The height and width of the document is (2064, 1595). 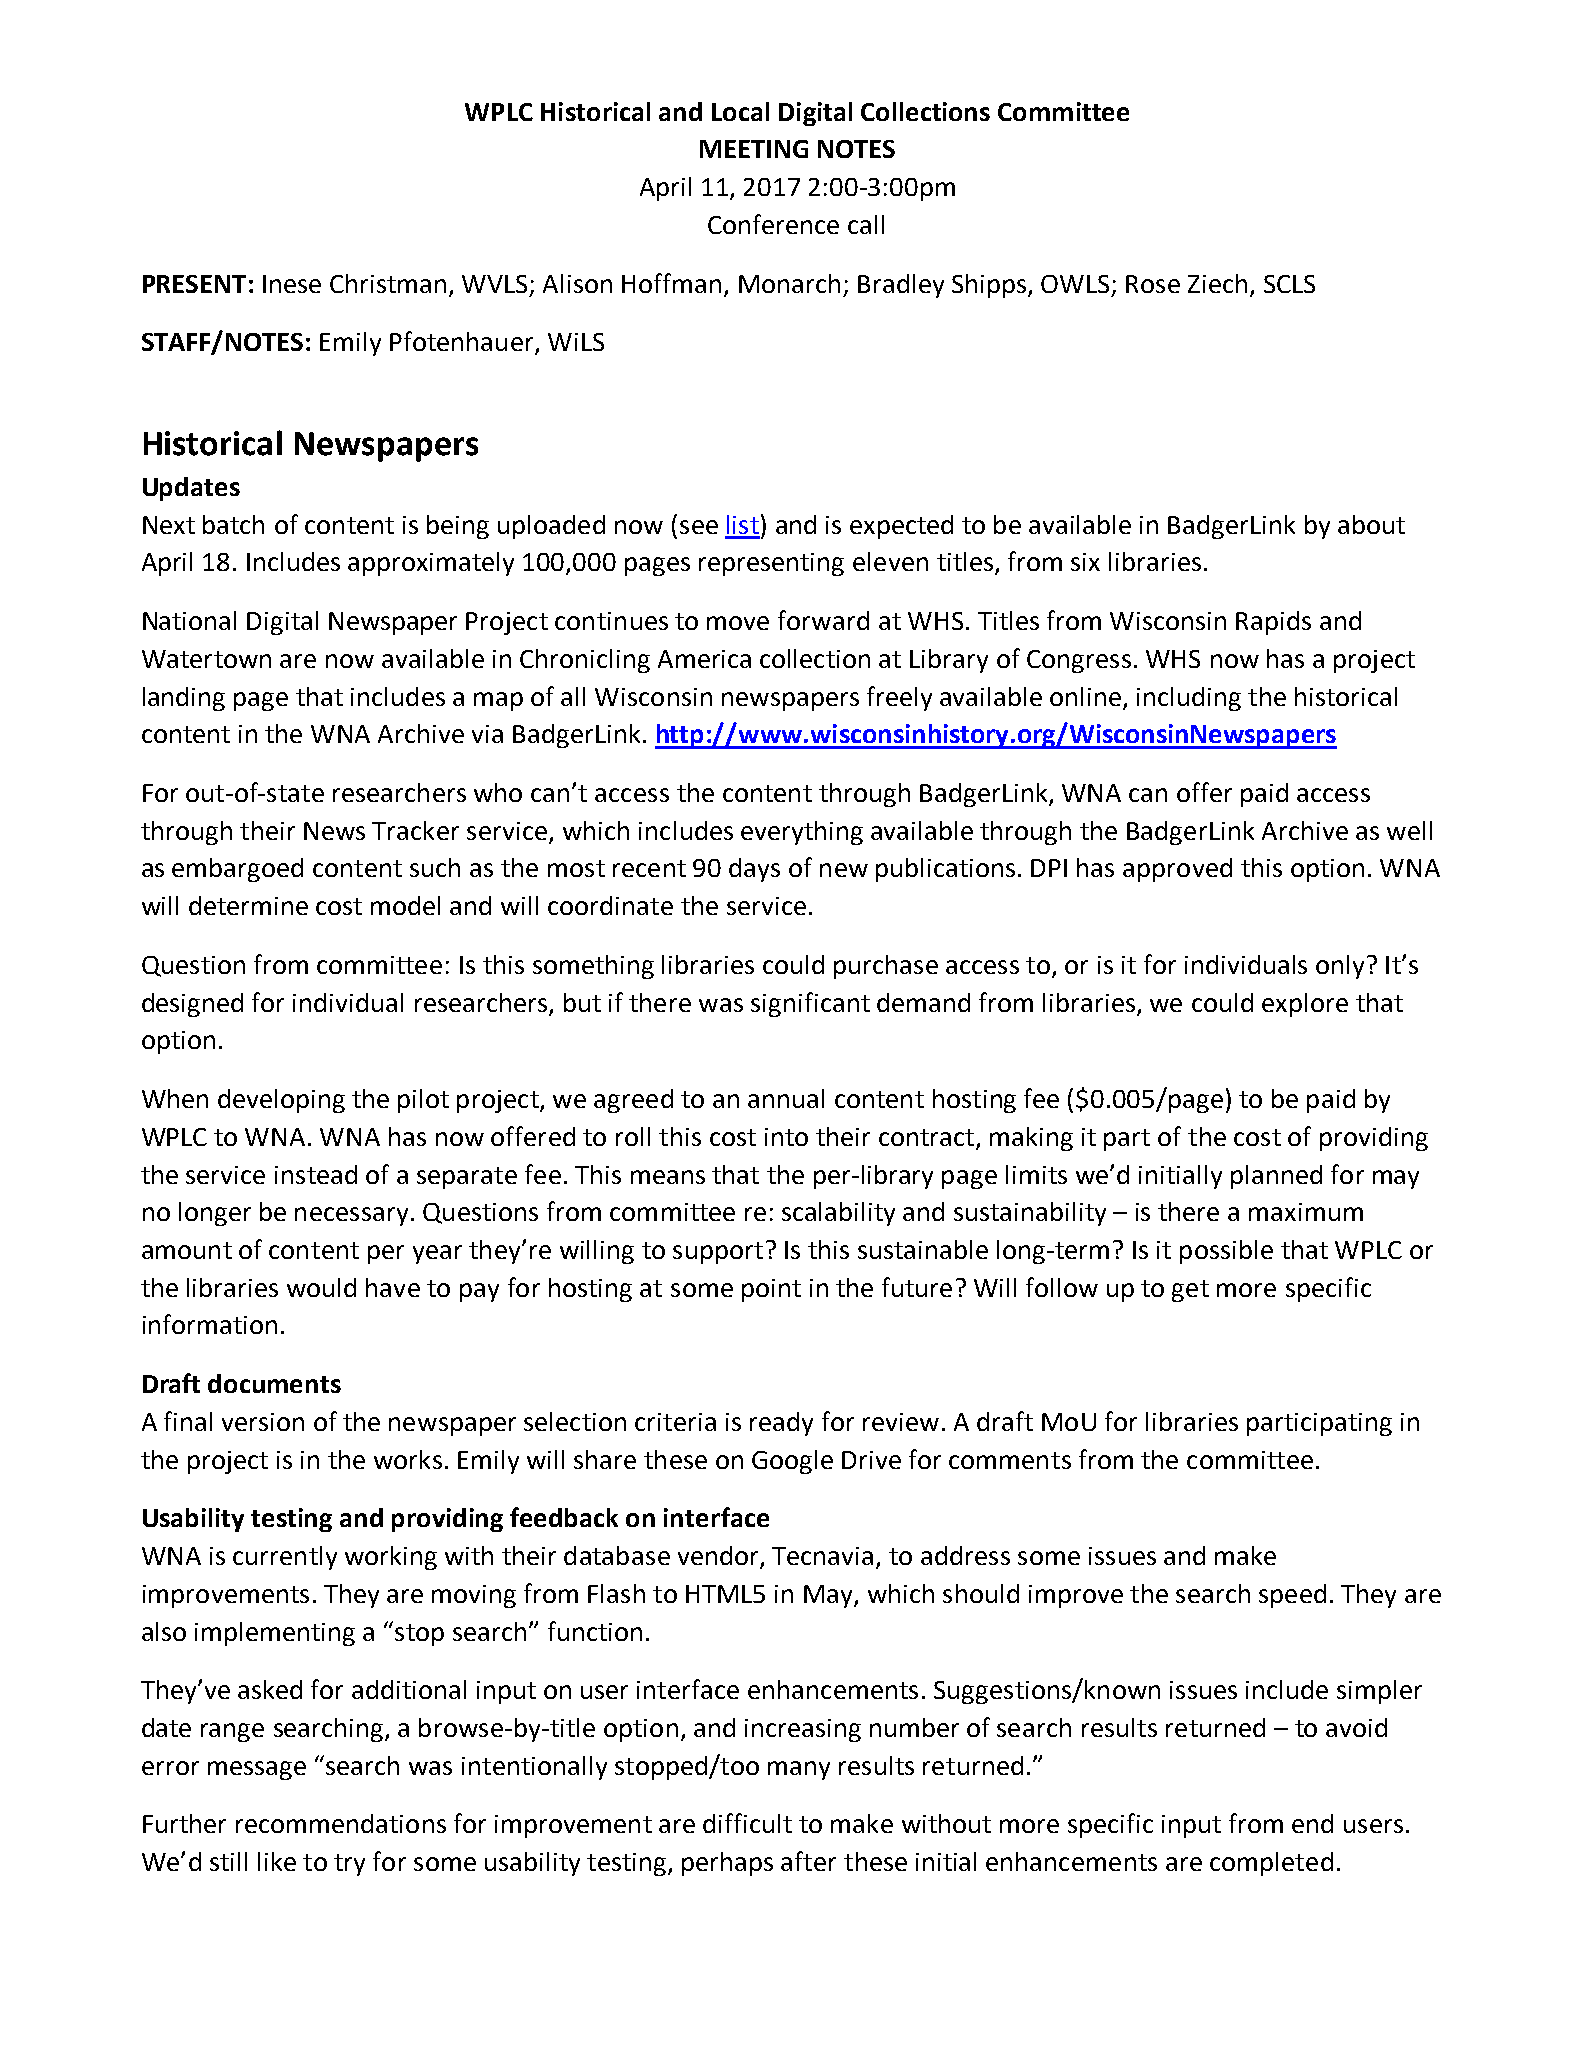 What do you see at coordinates (341, 1823) in the document?
I see `recommendations` at bounding box center [341, 1823].
